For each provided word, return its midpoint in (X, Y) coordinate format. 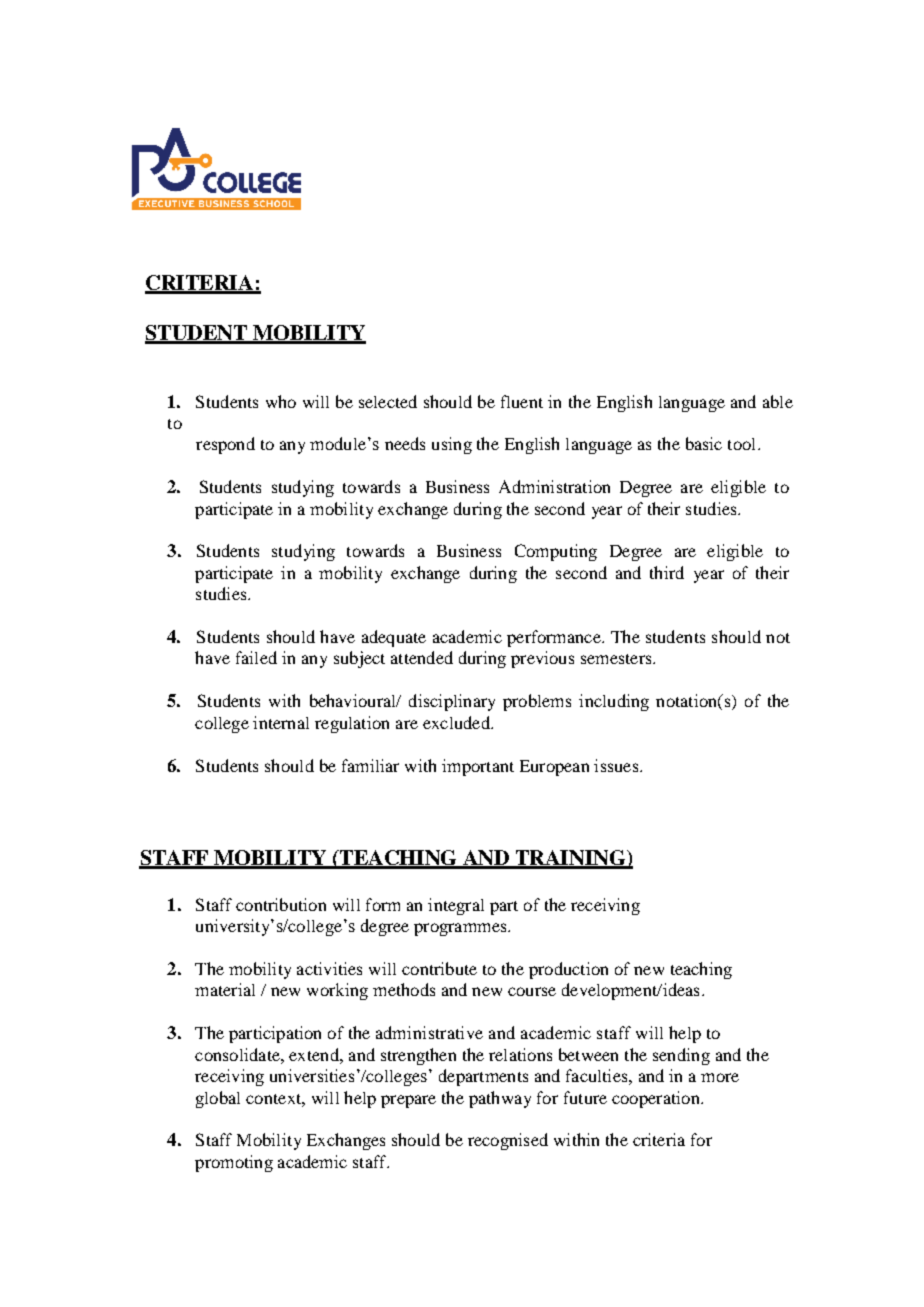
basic (704, 443)
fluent (522, 401)
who (281, 401)
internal (281, 722)
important (478, 767)
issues (617, 765)
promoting (234, 1163)
